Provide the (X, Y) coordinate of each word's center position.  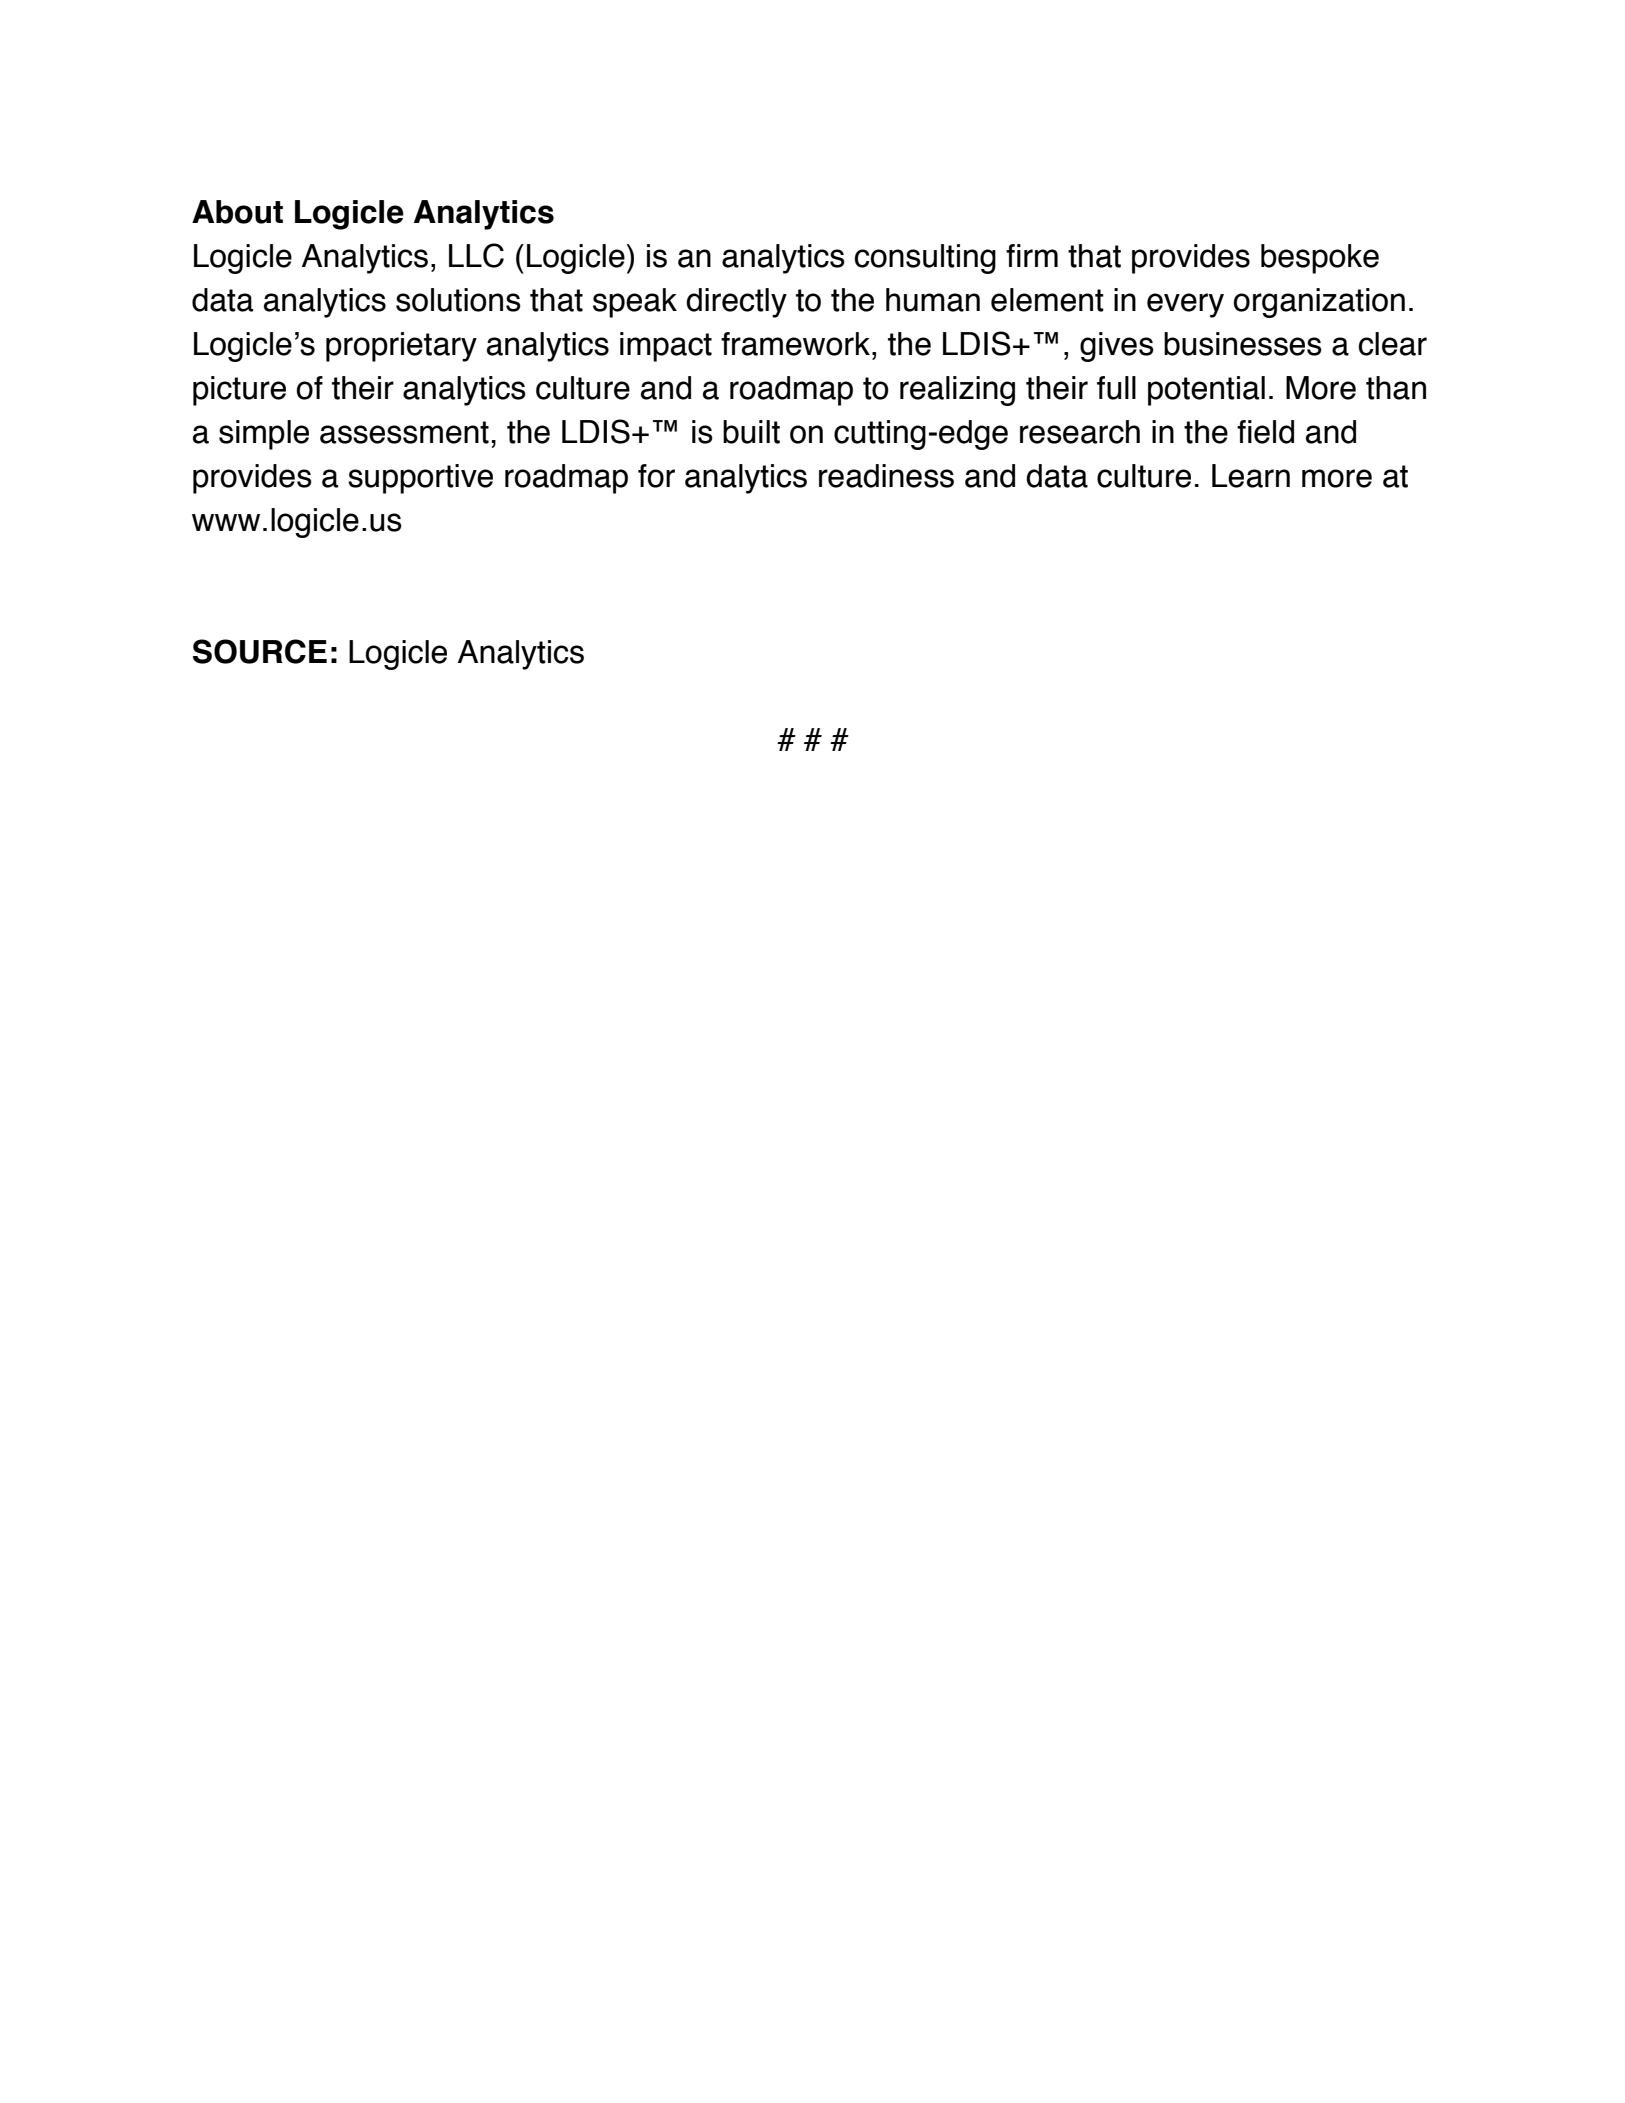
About (237, 212)
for (656, 476)
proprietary (401, 347)
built (751, 432)
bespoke (1320, 259)
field (1265, 432)
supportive (420, 479)
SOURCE (260, 651)
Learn (1251, 476)
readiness (886, 476)
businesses (1243, 344)
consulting (925, 259)
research (1080, 432)
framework (795, 344)
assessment (404, 432)
